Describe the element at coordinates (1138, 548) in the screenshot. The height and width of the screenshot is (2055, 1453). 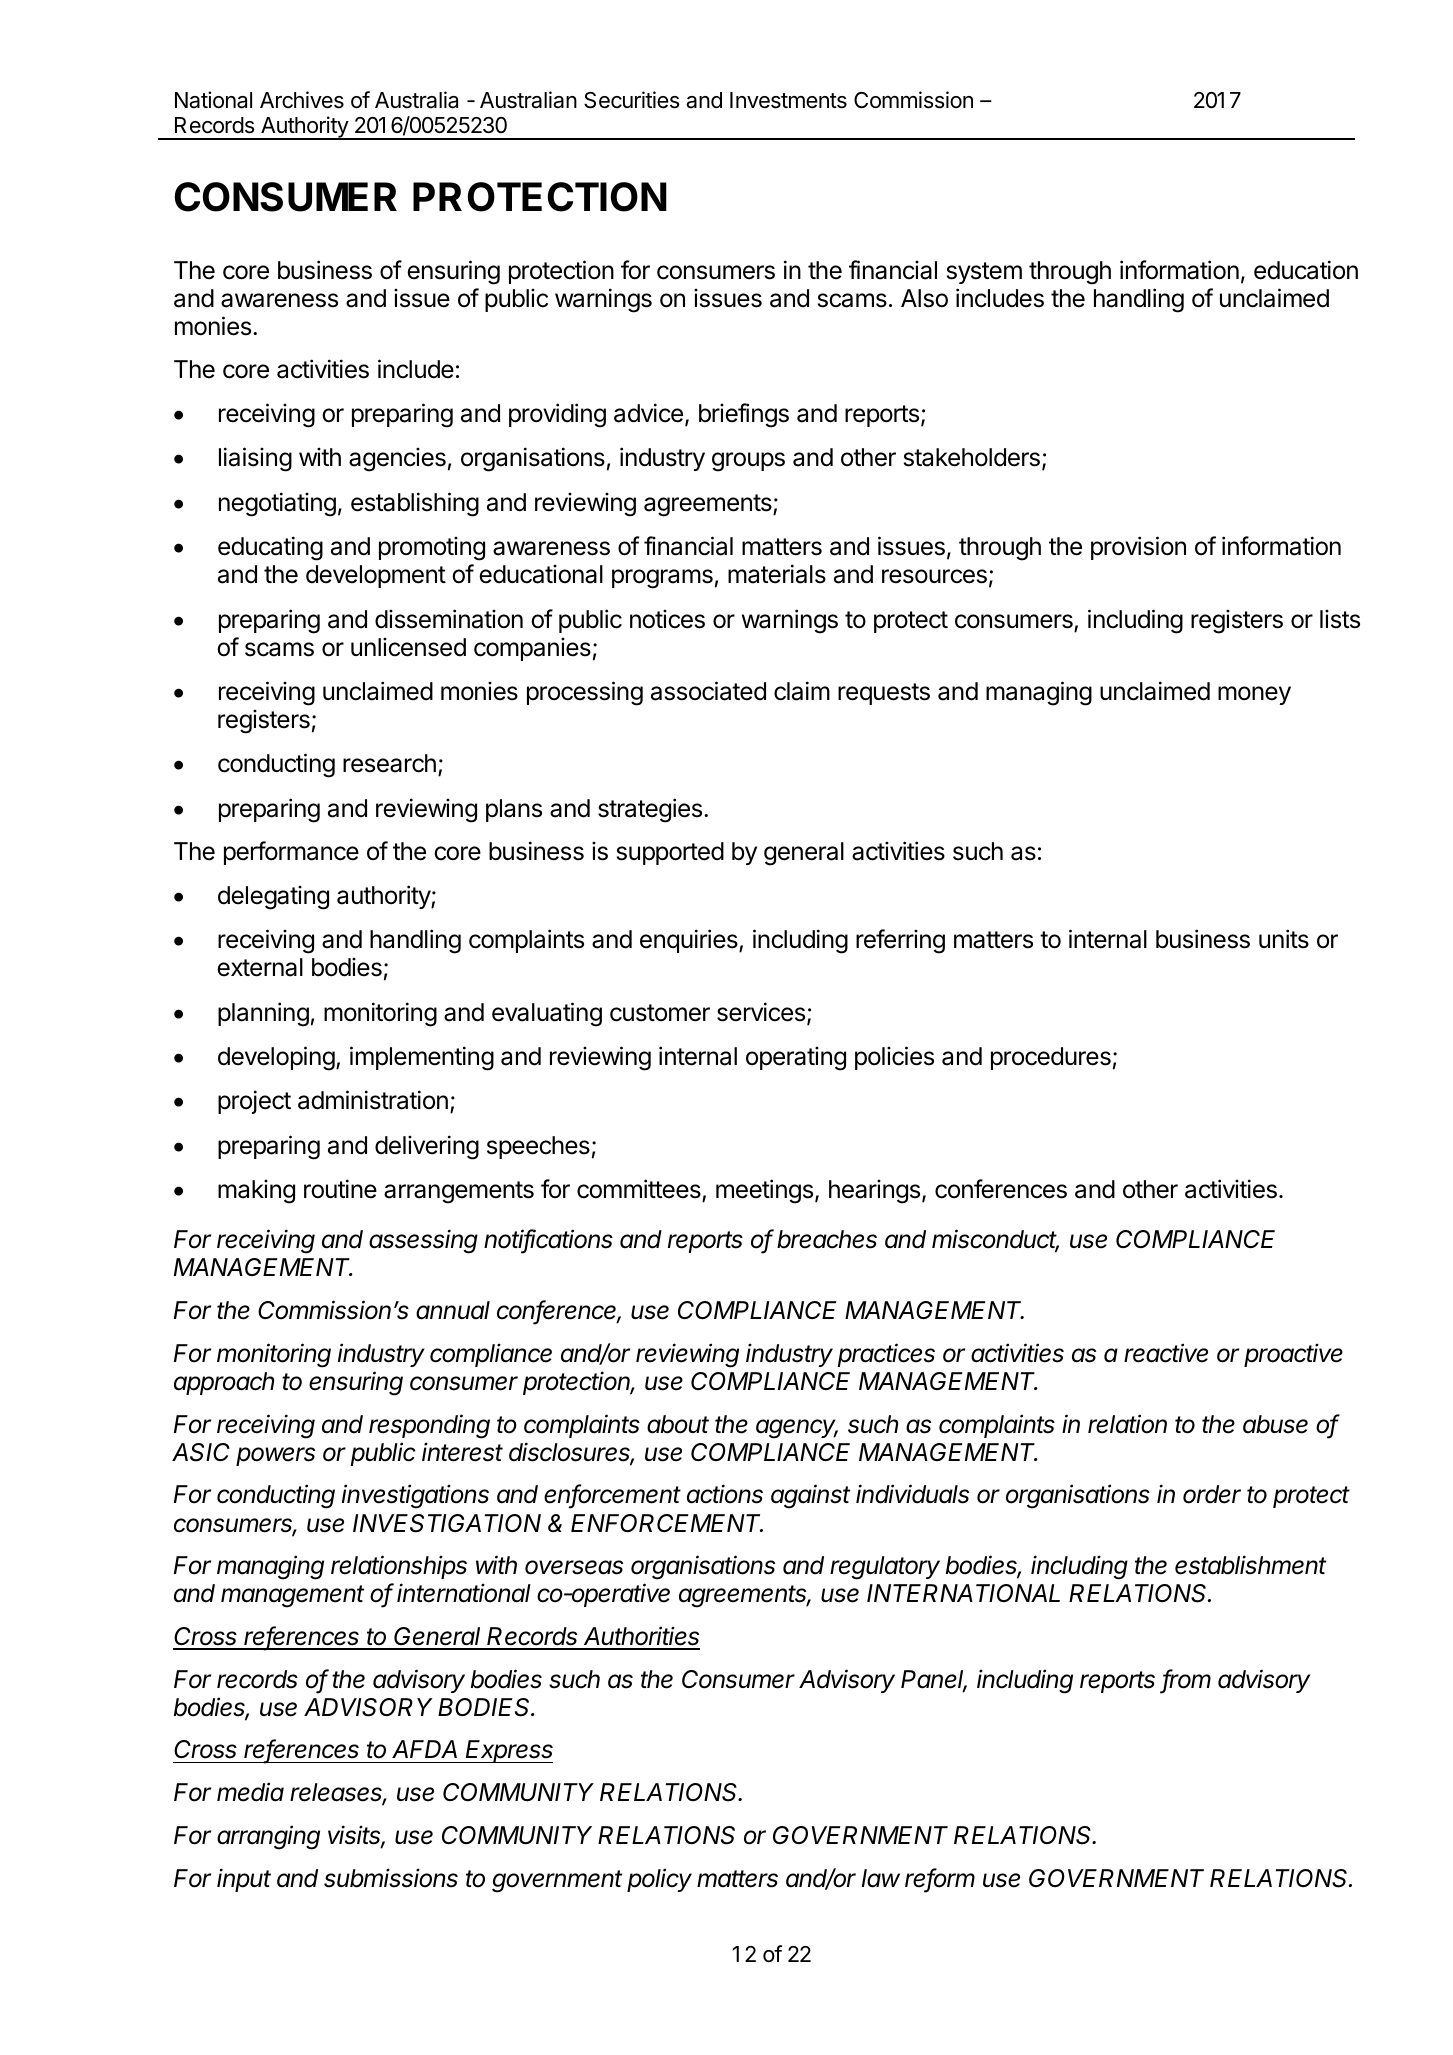
I see `provision` at that location.
